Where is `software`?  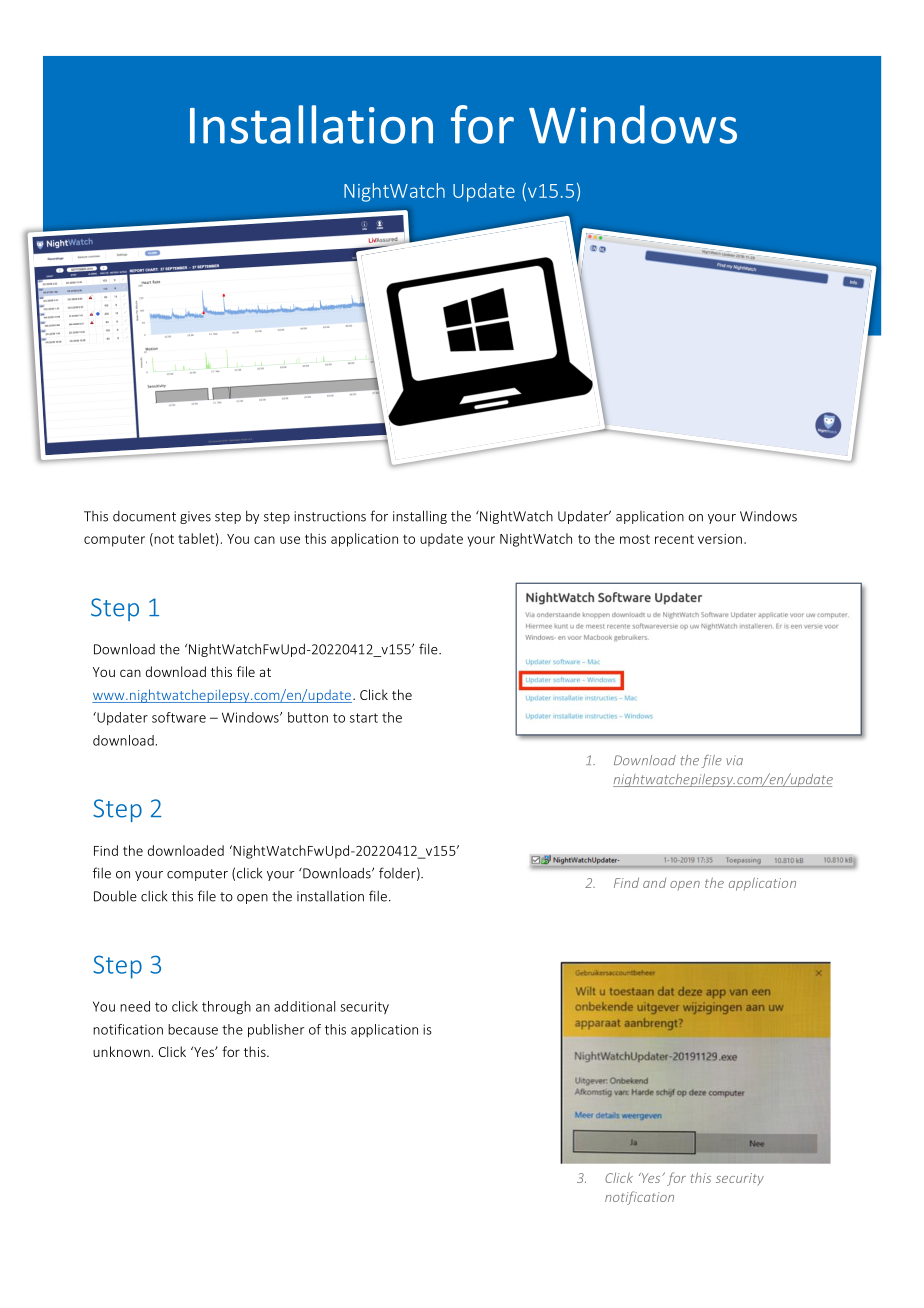
software is located at coordinates (179, 717).
